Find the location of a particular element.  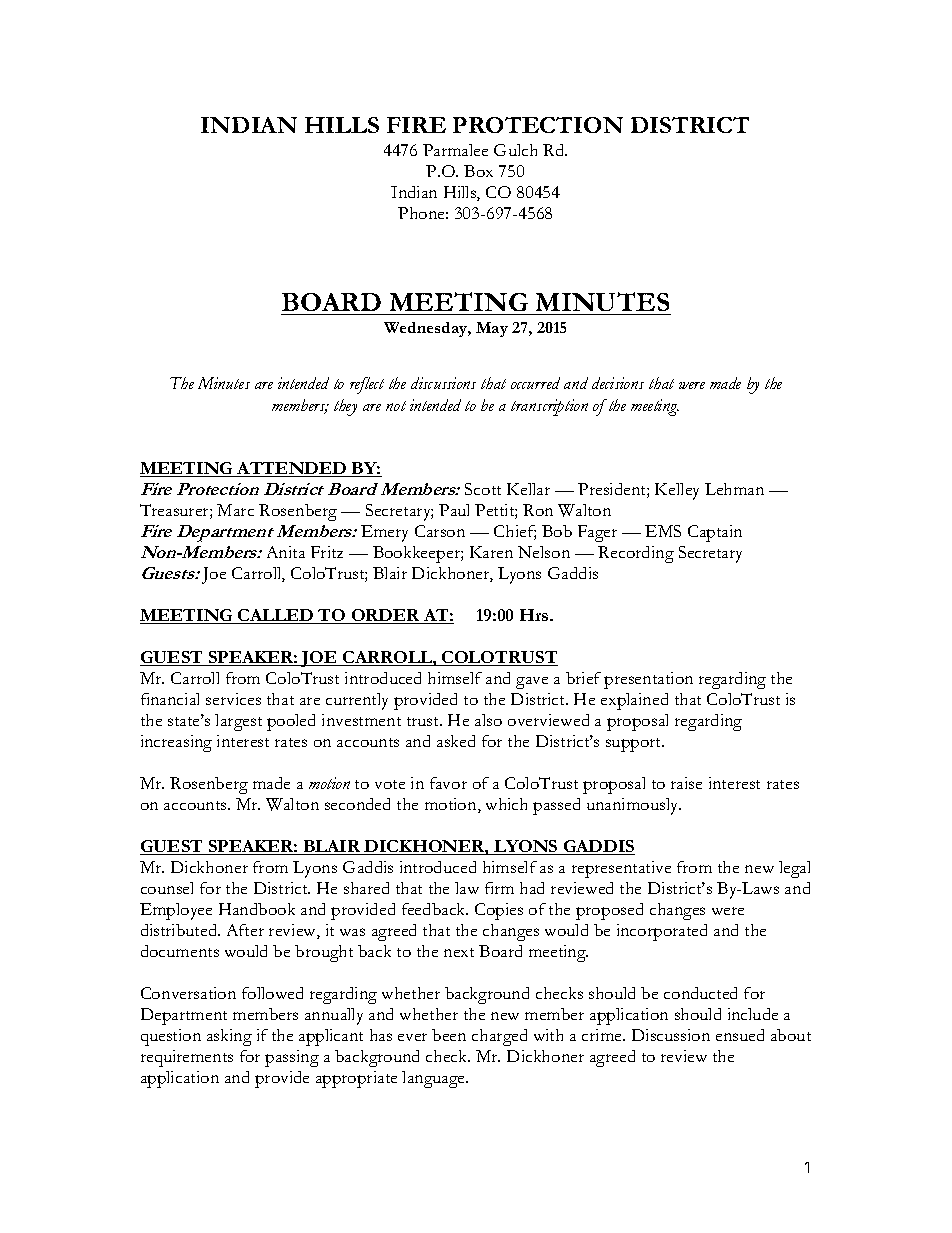

Box is located at coordinates (478, 171).
